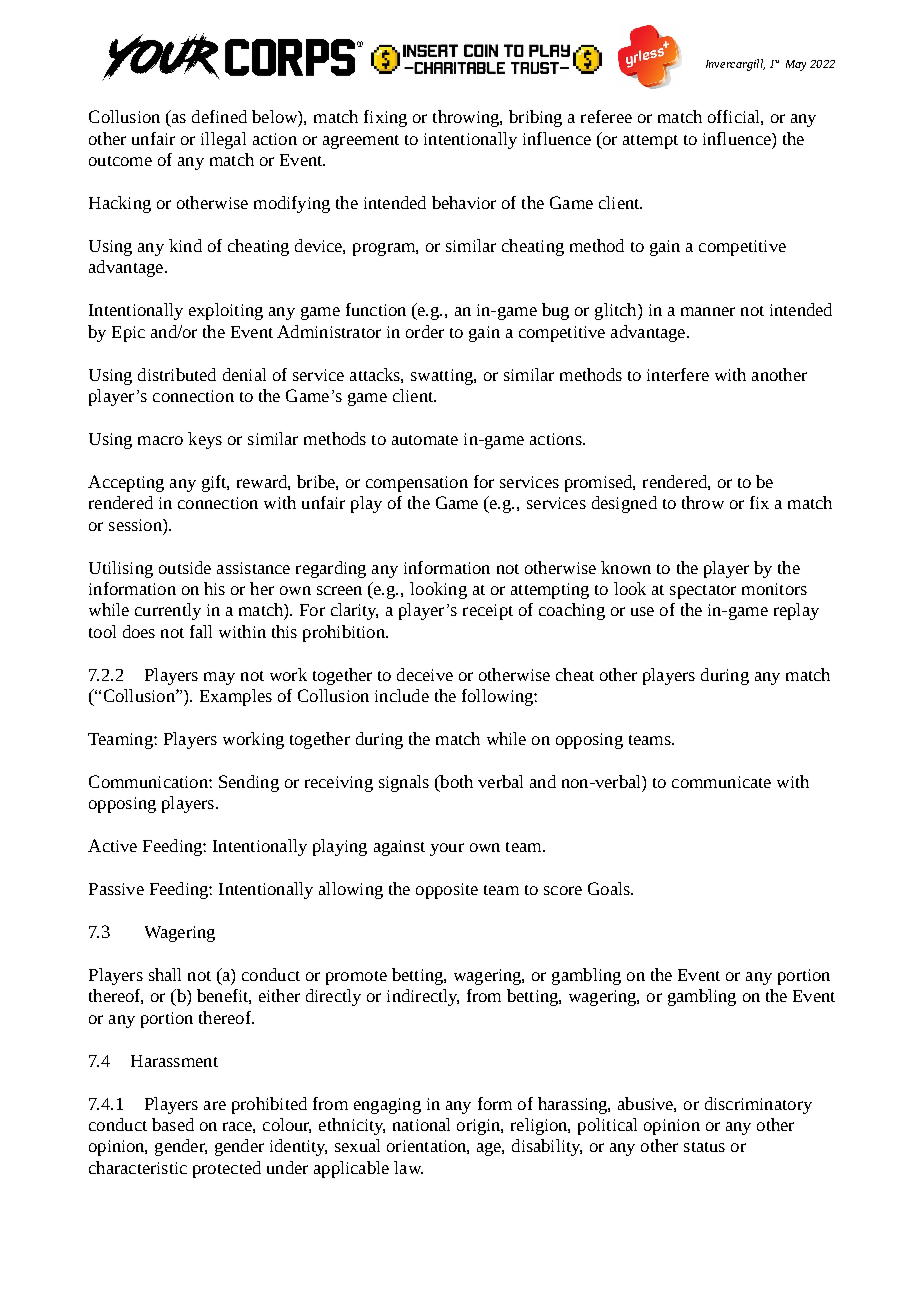  Describe the element at coordinates (149, 781) in the screenshot. I see `Communication` at that location.
